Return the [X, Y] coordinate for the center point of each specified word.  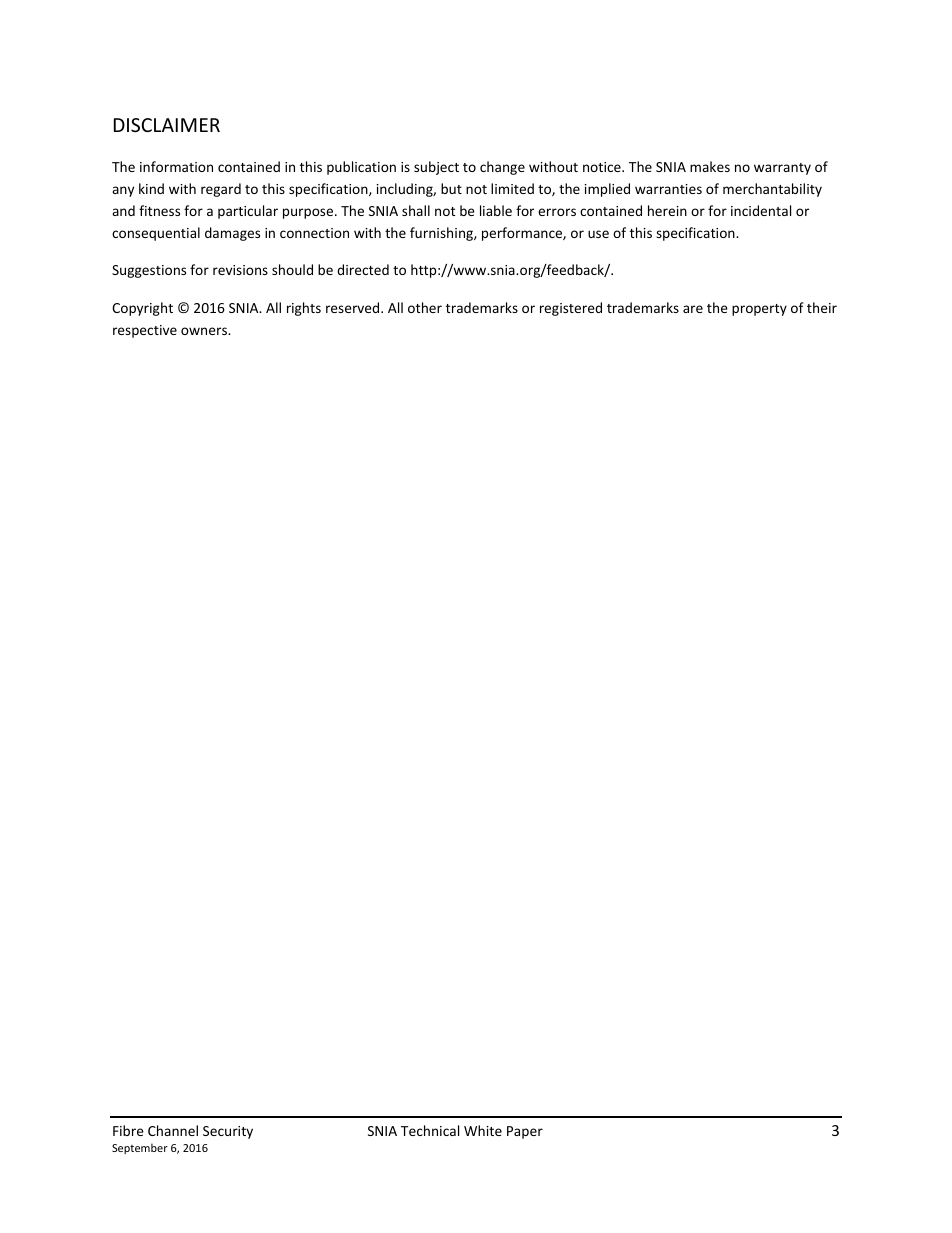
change [502, 168]
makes [710, 166]
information [176, 166]
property [759, 310]
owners [205, 331]
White [483, 1130]
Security [228, 1132]
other [425, 307]
